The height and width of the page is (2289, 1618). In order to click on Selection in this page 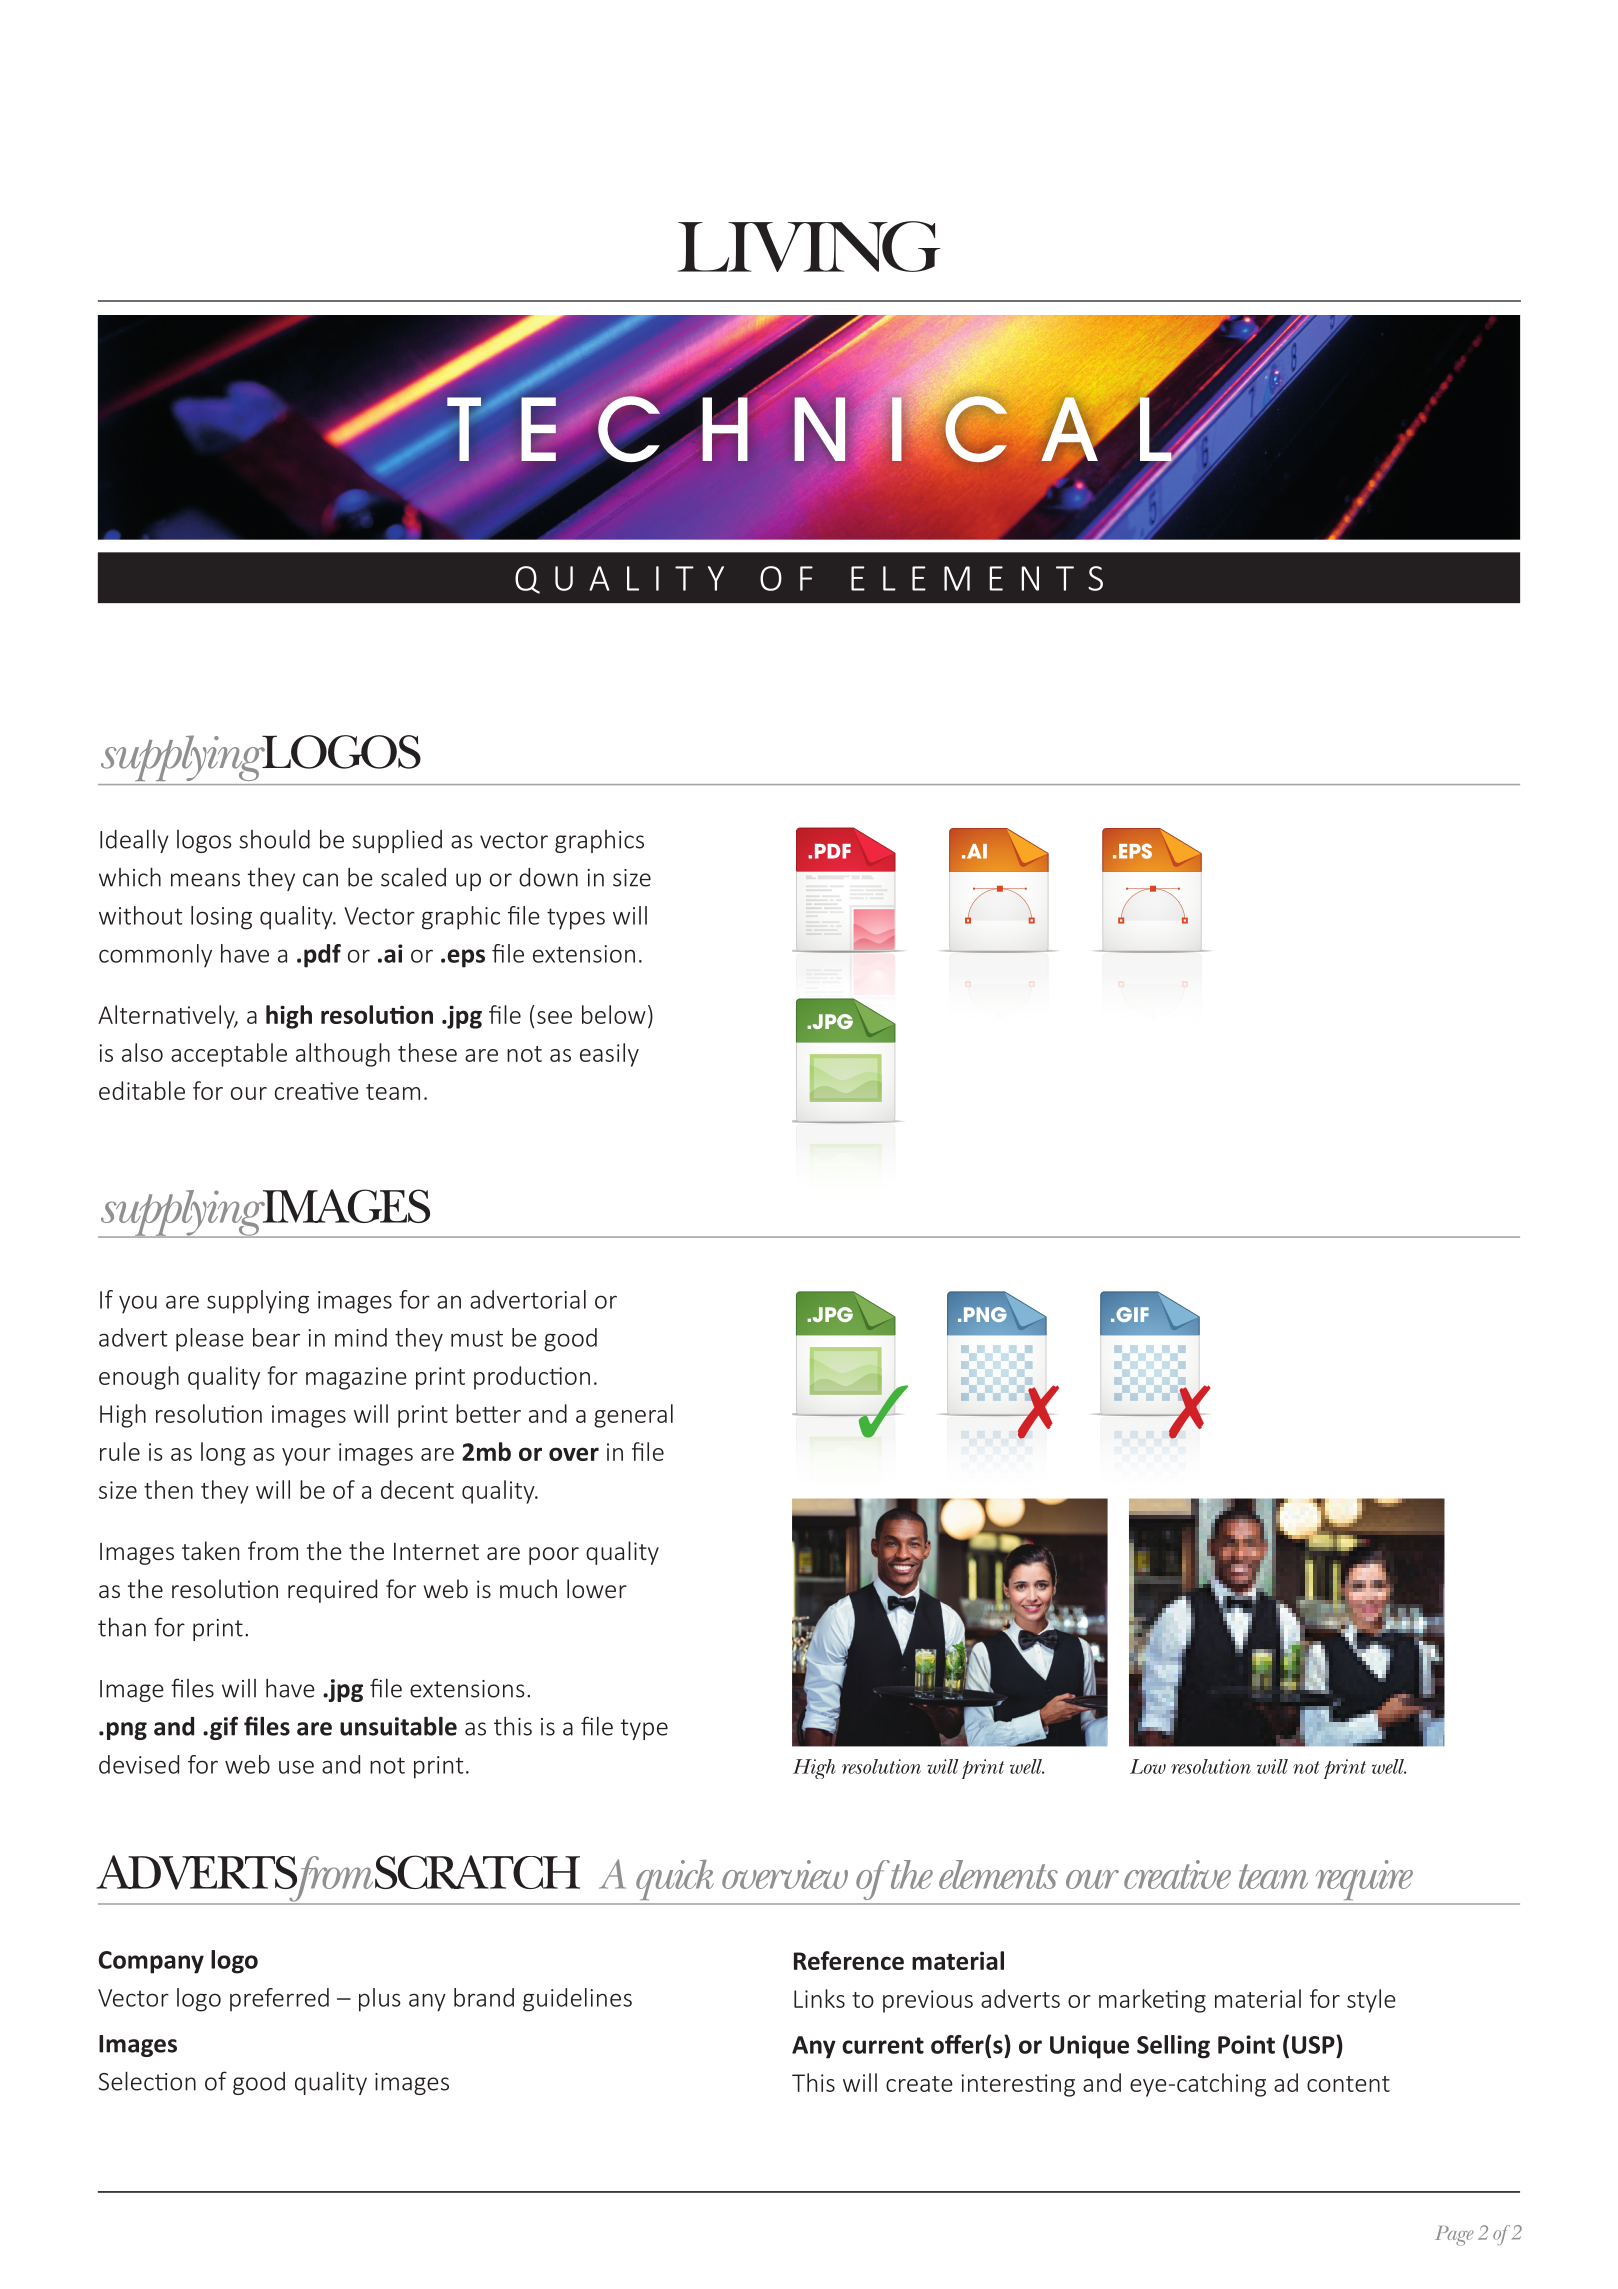, I will do `click(147, 2081)`.
